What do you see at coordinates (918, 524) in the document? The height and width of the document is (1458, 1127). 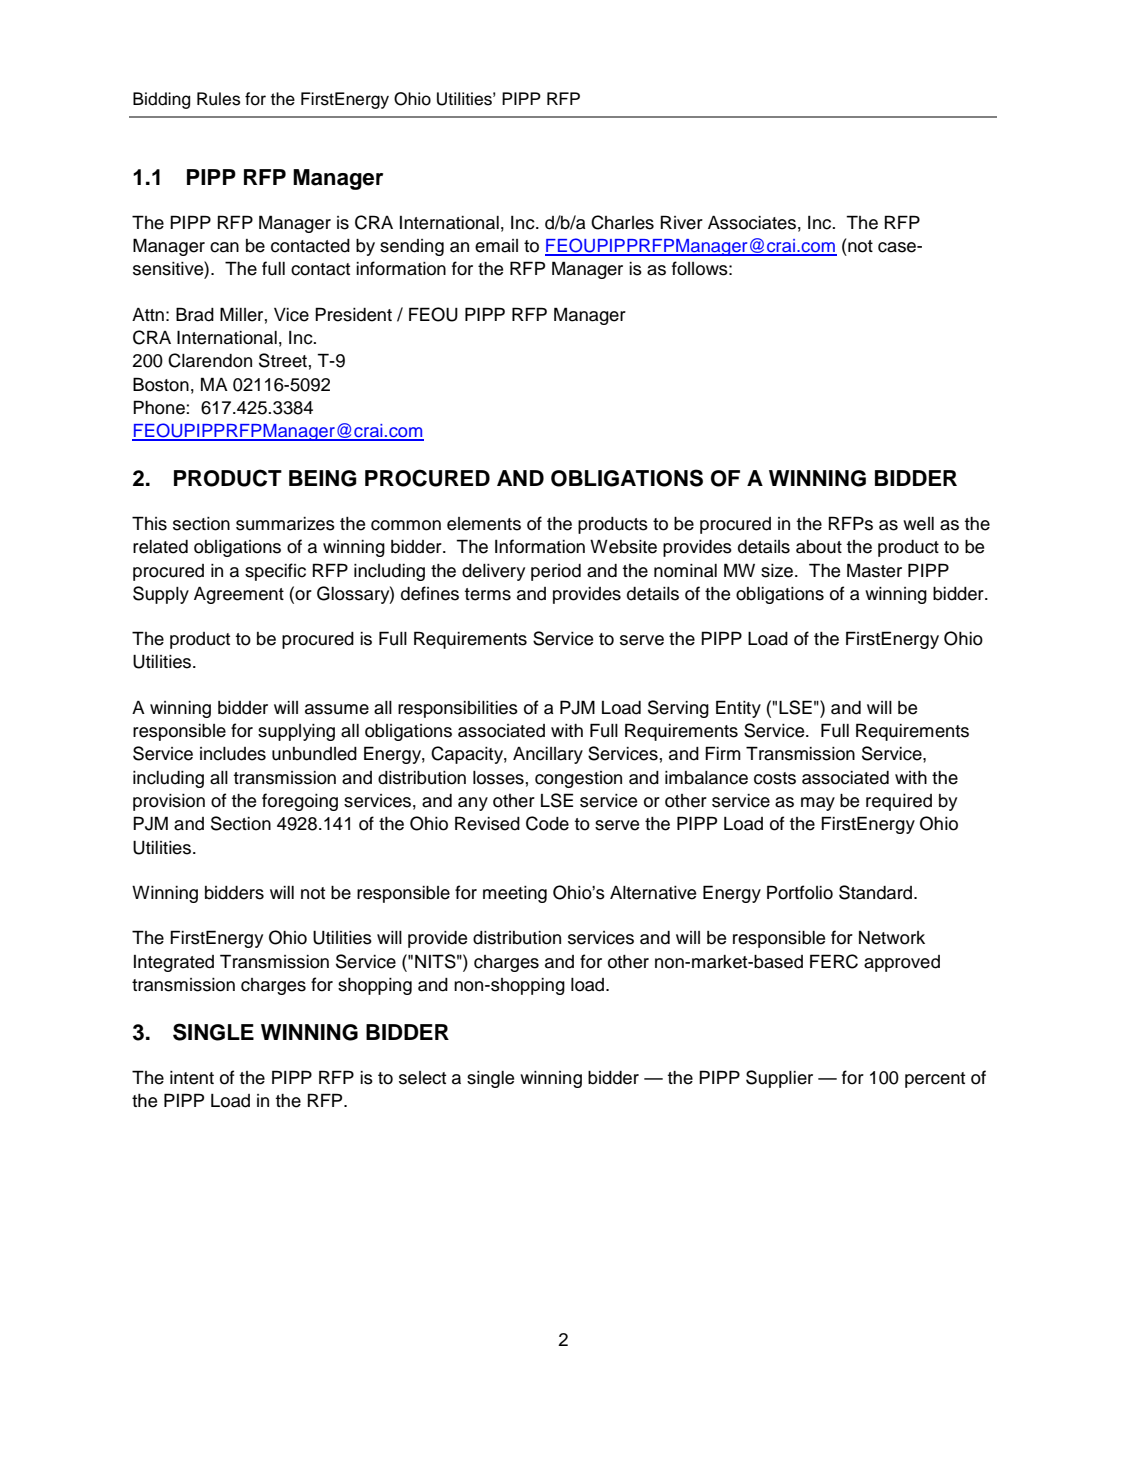 I see `well` at bounding box center [918, 524].
